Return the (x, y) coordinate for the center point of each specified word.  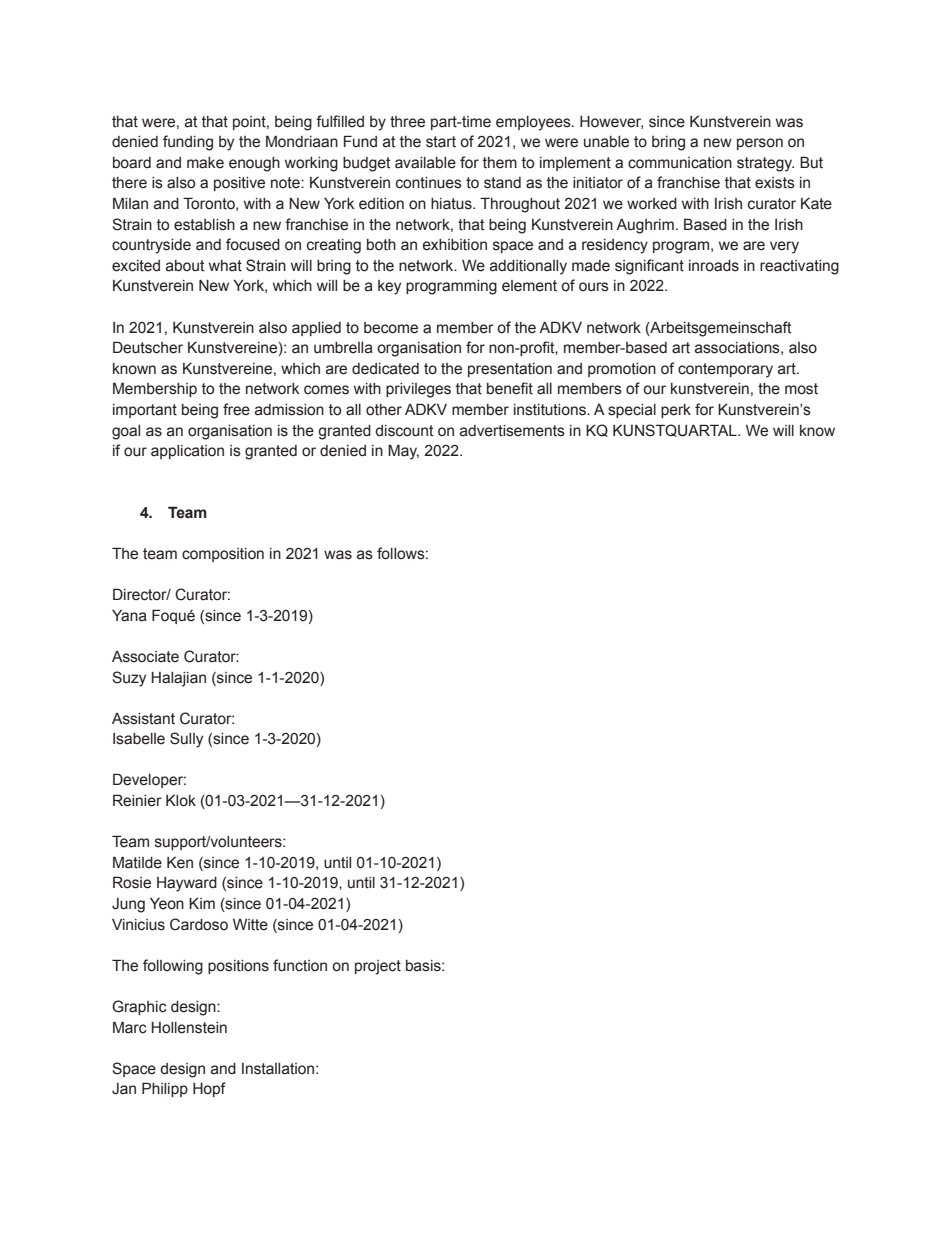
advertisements (512, 431)
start (441, 142)
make (205, 163)
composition (223, 555)
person (760, 144)
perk (676, 411)
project (378, 967)
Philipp (165, 1089)
